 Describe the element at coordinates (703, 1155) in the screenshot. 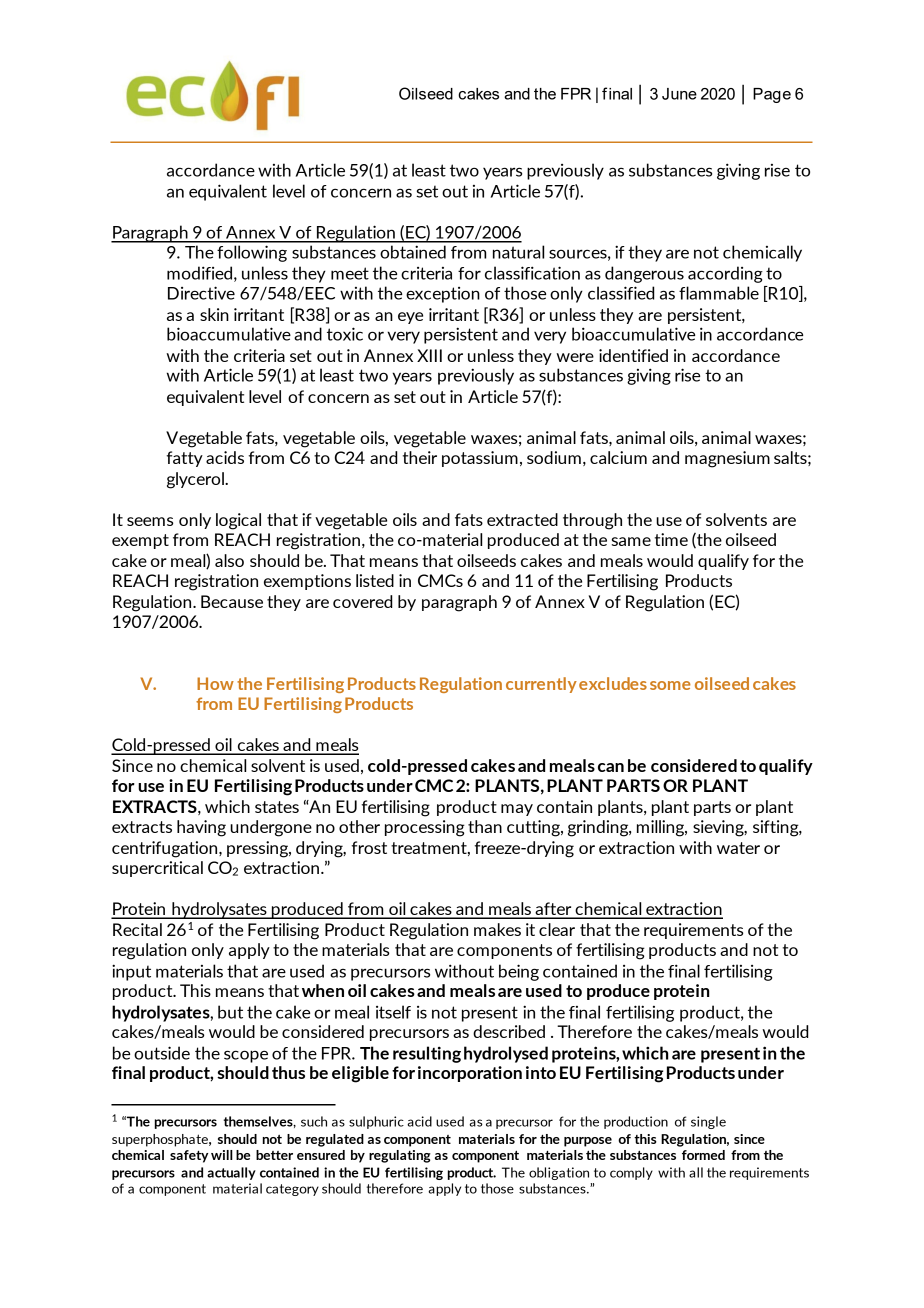

I see `formed` at that location.
